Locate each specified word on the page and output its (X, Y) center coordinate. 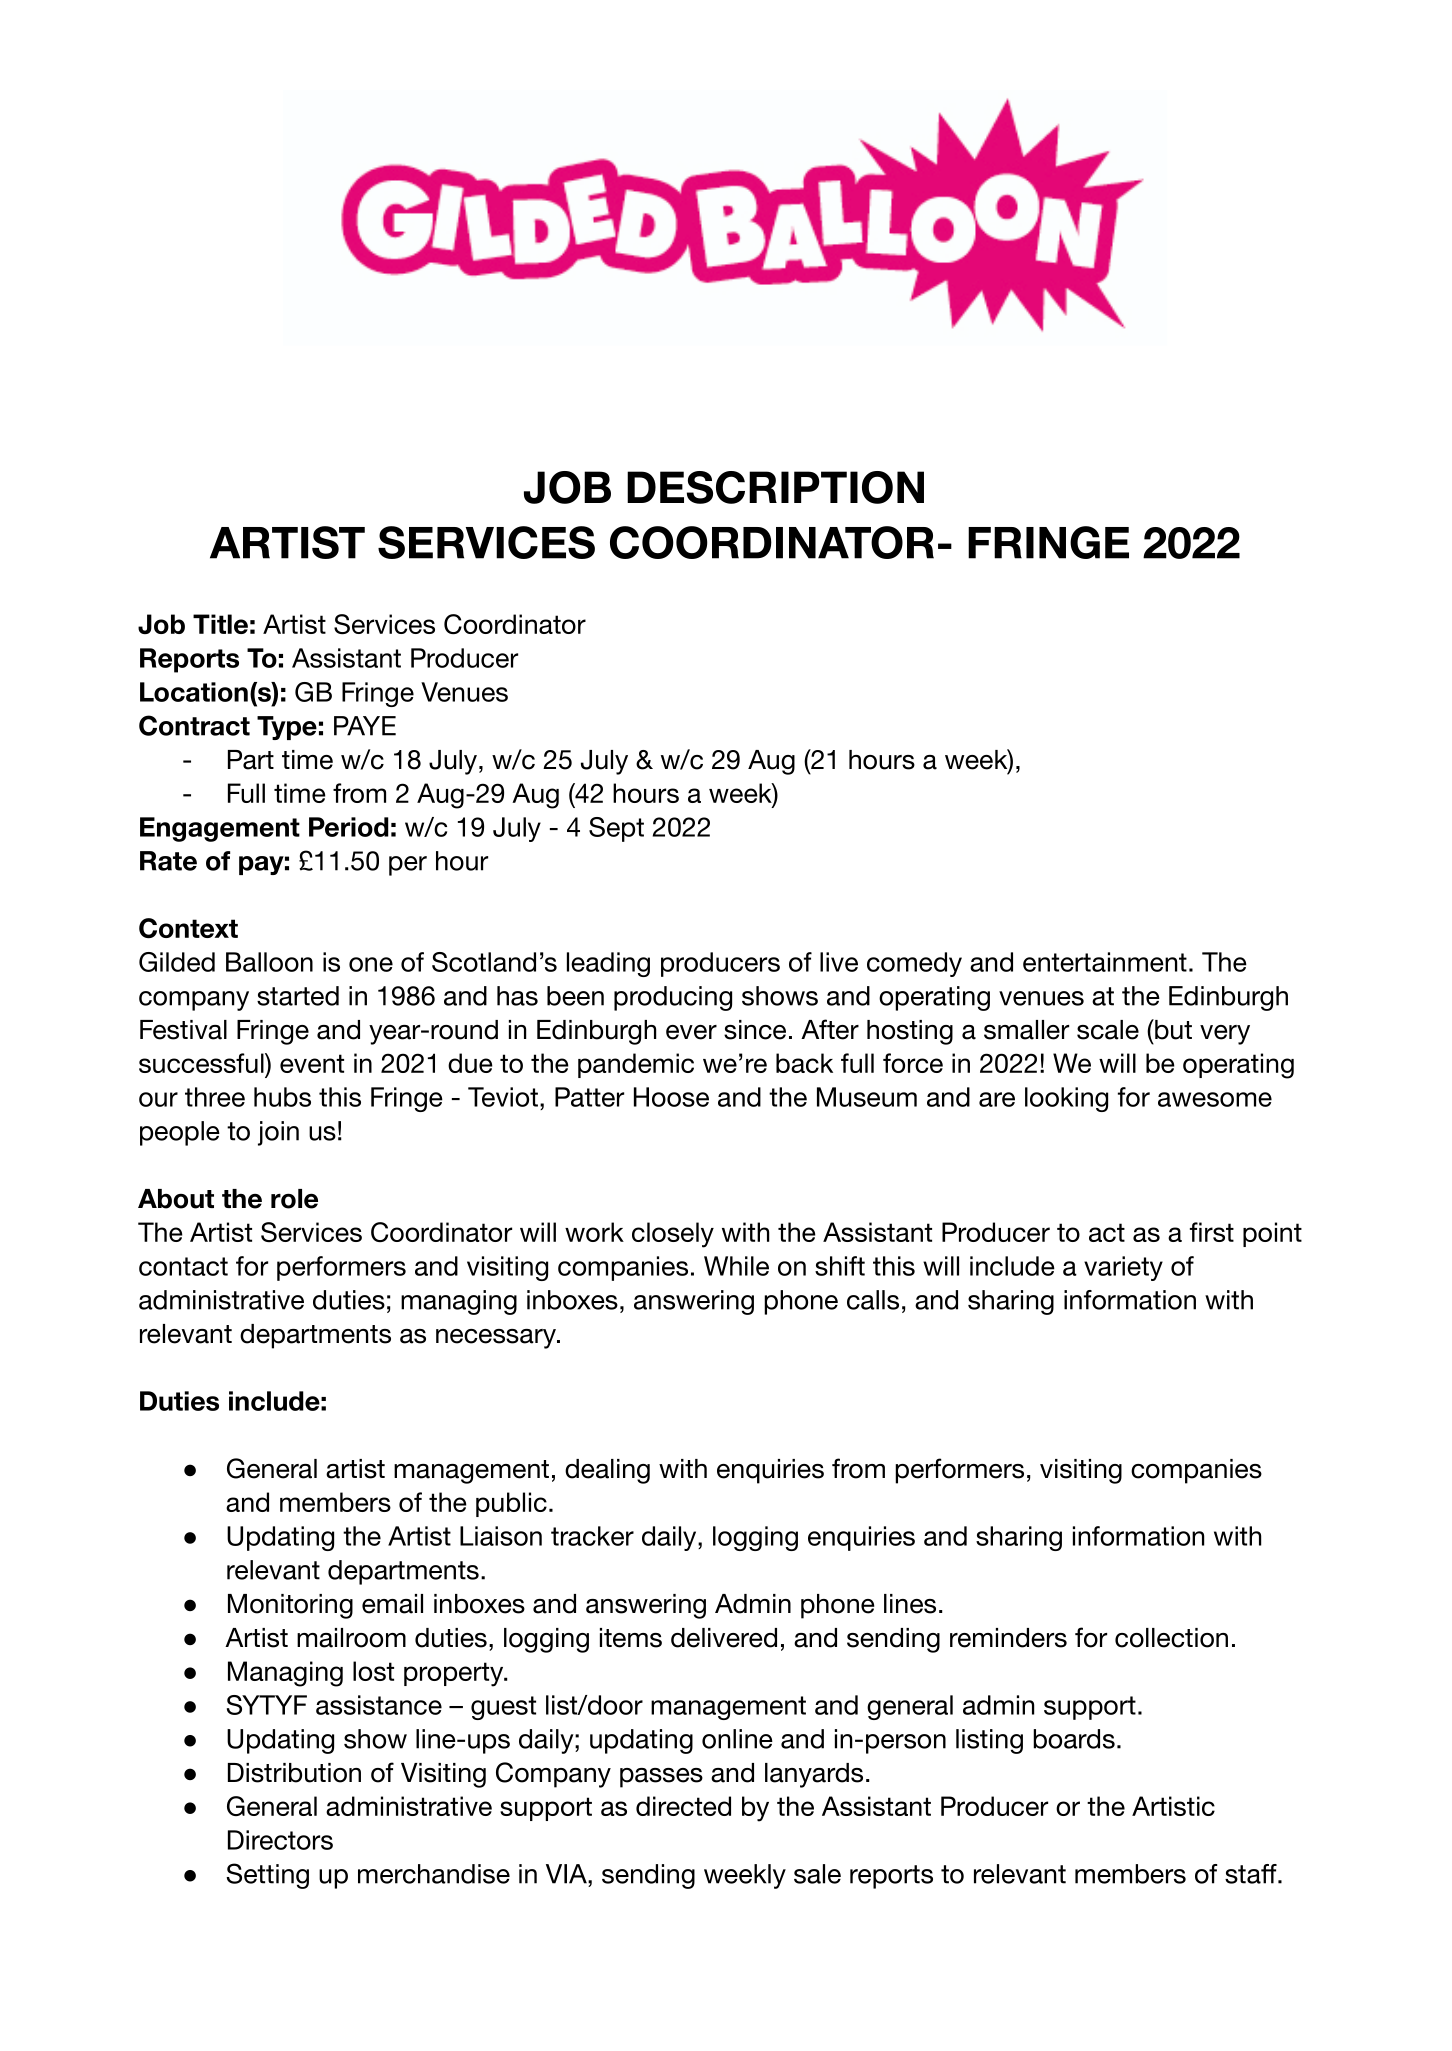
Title (220, 624)
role (294, 1199)
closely (673, 1235)
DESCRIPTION (775, 487)
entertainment (1105, 962)
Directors (280, 1840)
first (1212, 1232)
